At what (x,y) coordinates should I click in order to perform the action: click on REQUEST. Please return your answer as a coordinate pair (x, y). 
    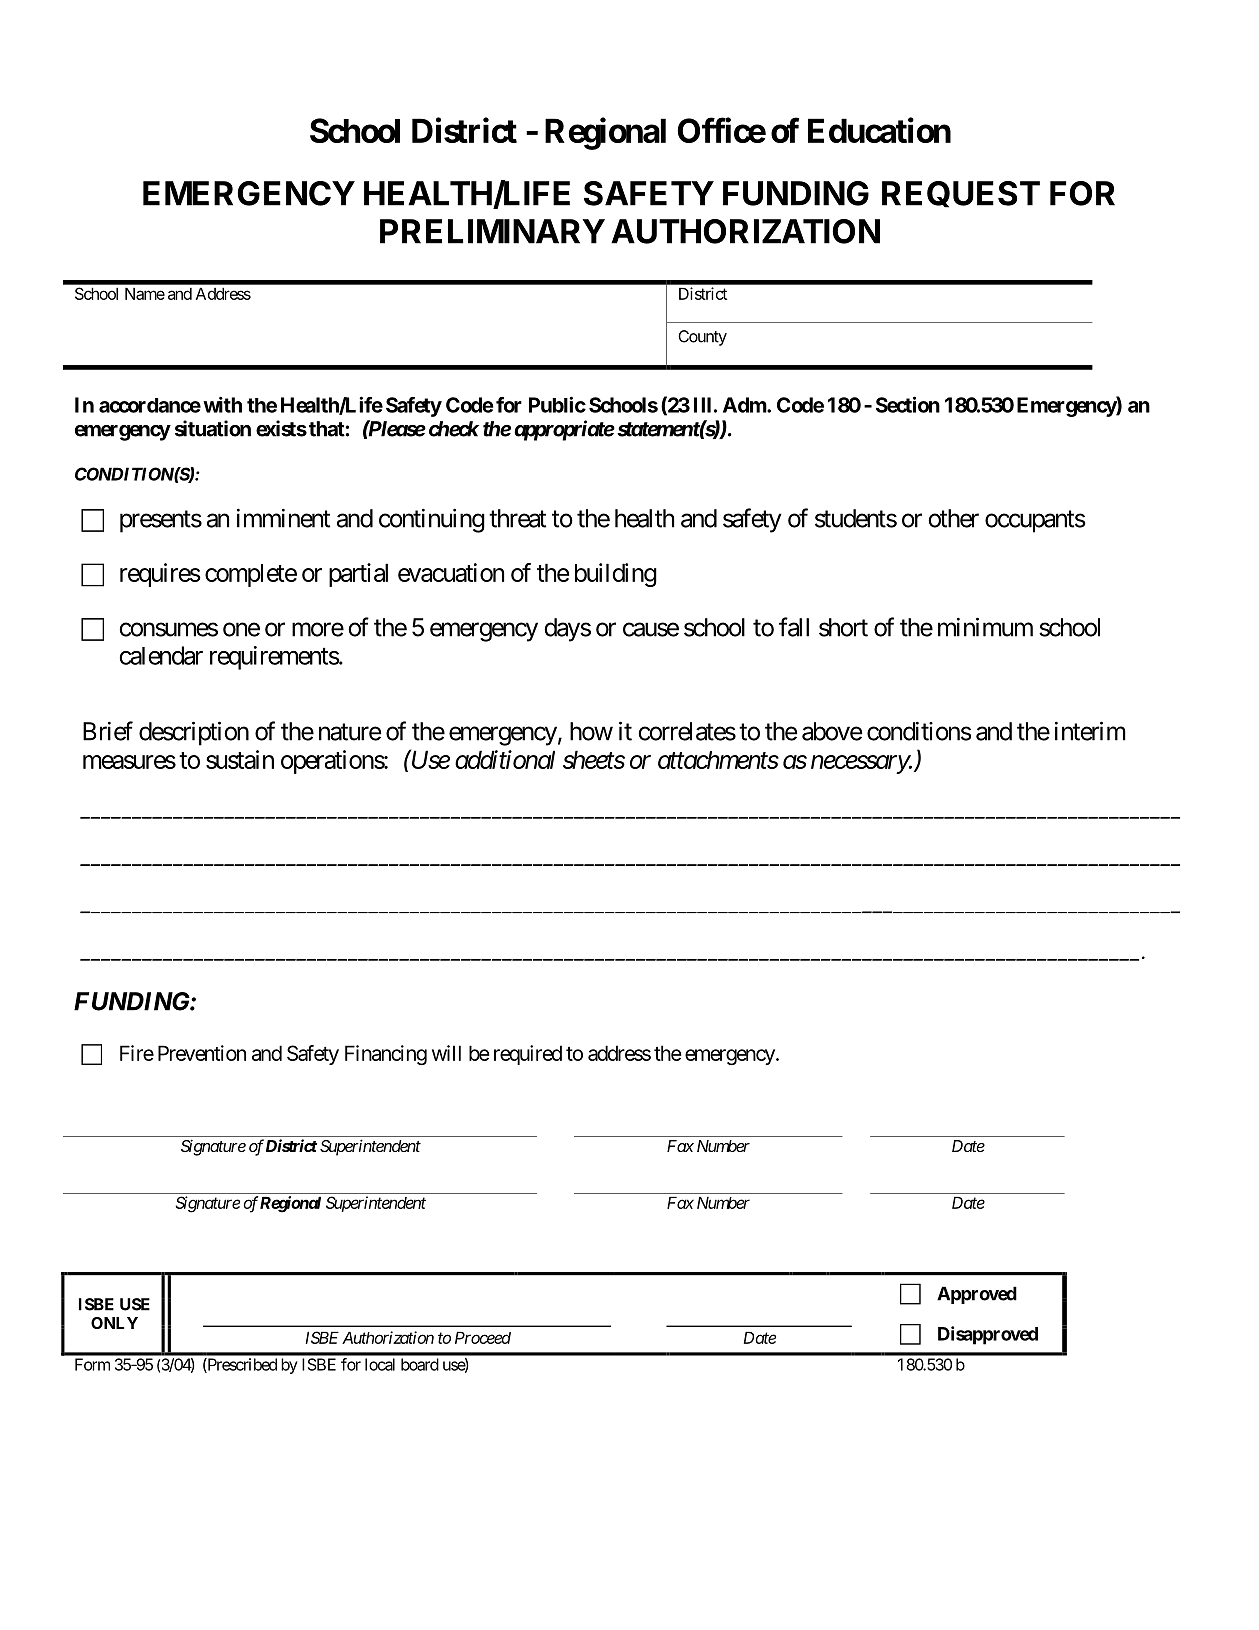
    Looking at the image, I should click on (961, 194).
